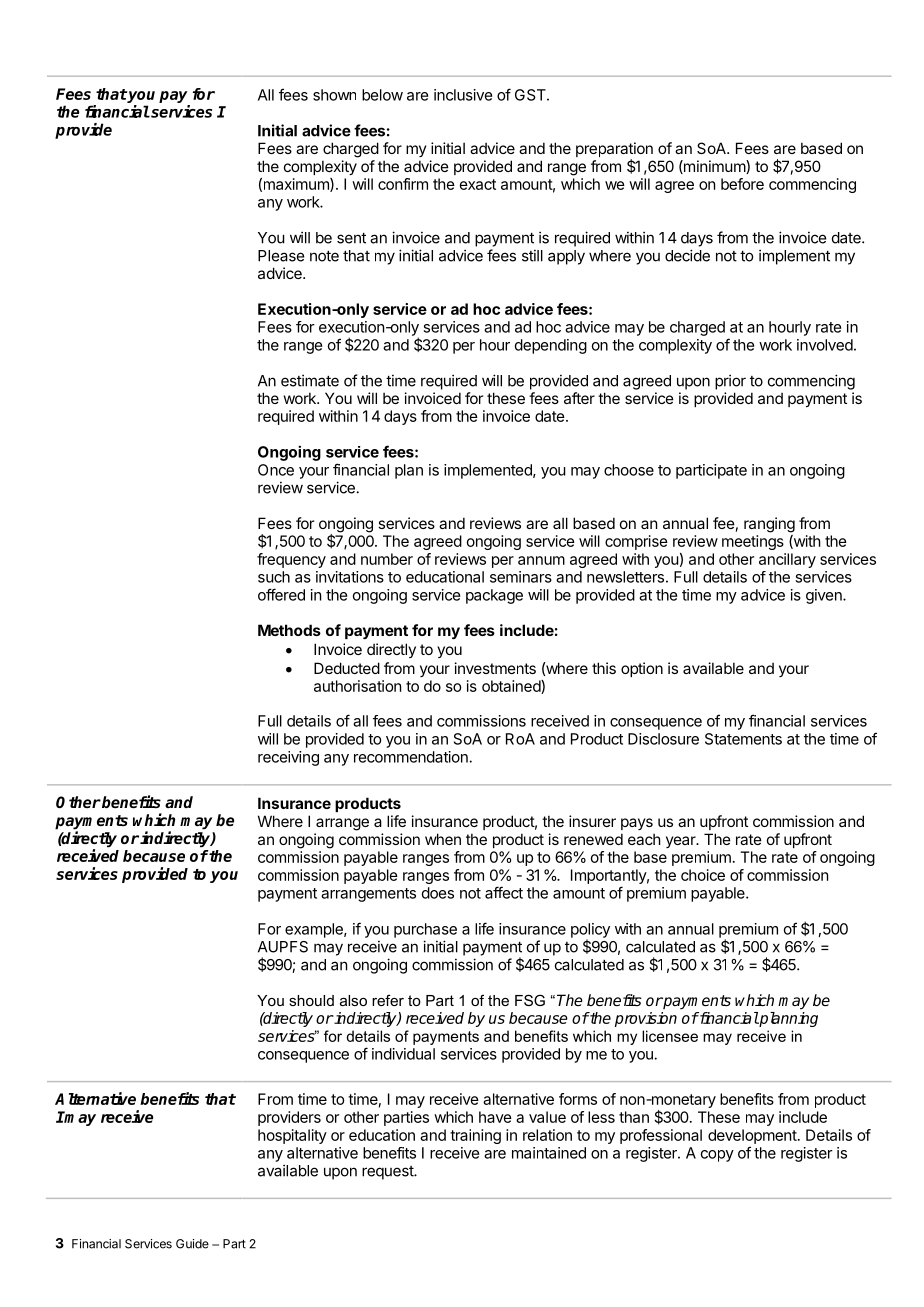 This screenshot has width=924, height=1307. What do you see at coordinates (769, 525) in the screenshot?
I see `ranging` at bounding box center [769, 525].
